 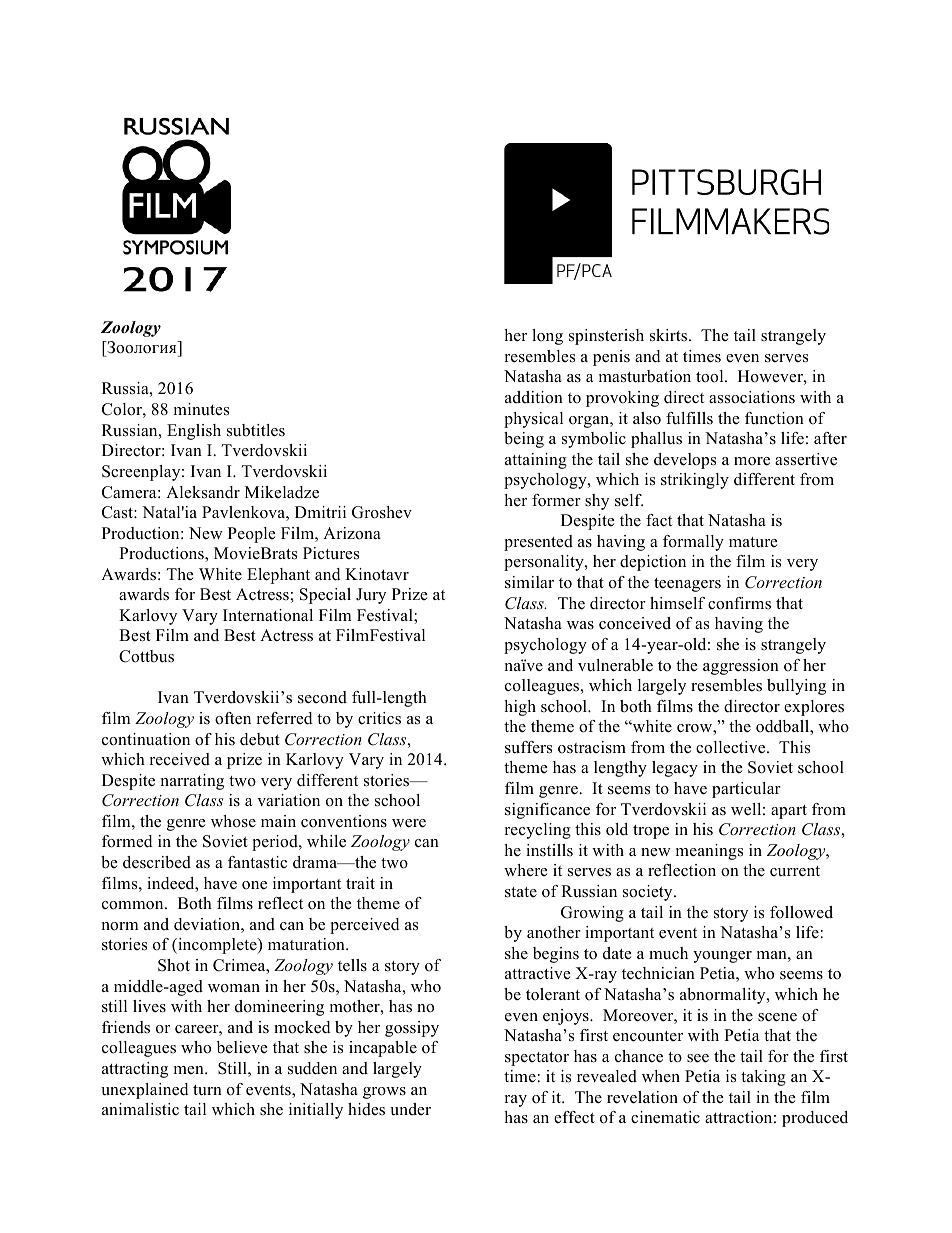 I want to click on often, so click(x=233, y=718).
